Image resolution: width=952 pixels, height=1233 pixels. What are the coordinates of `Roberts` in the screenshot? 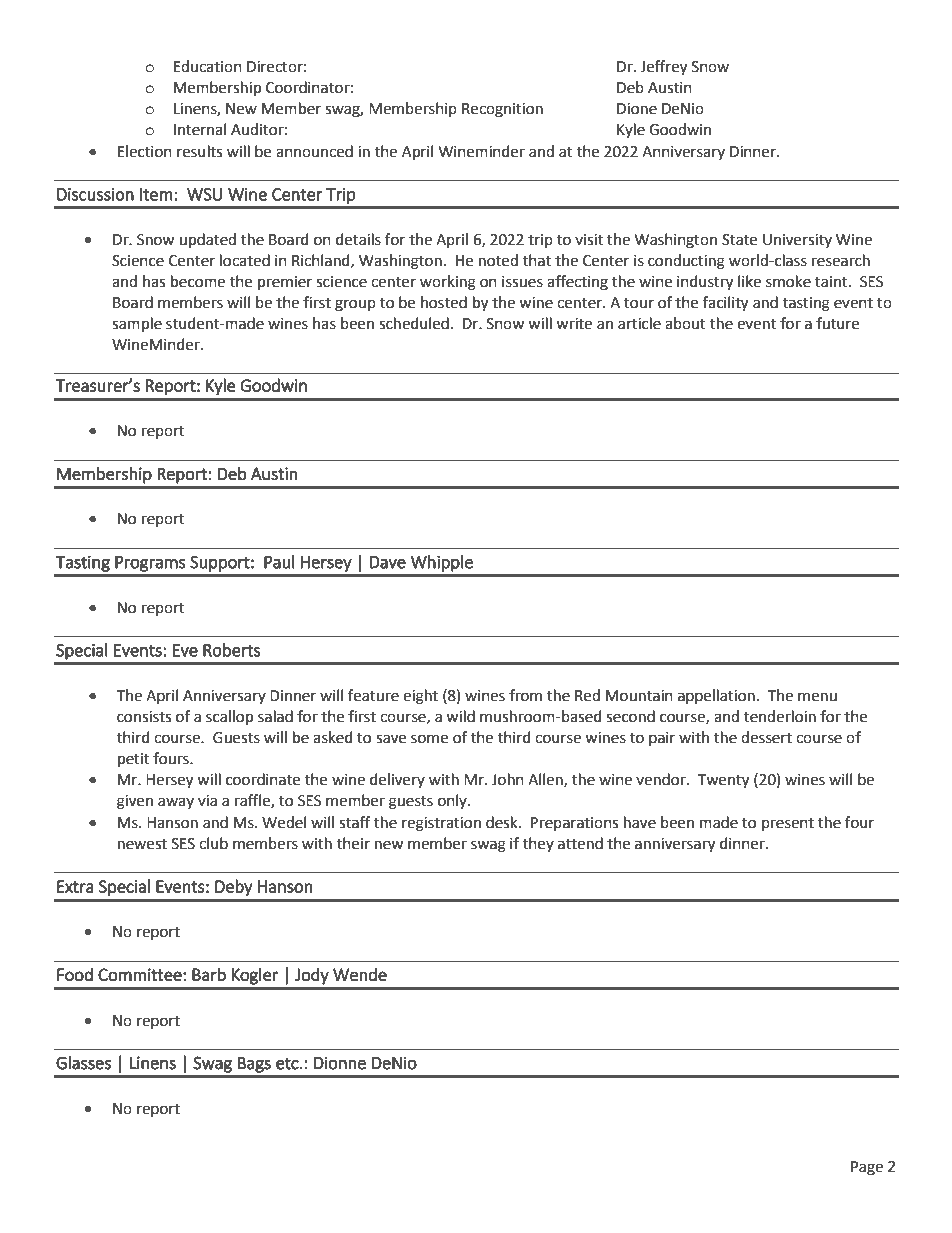 It's located at (232, 650).
